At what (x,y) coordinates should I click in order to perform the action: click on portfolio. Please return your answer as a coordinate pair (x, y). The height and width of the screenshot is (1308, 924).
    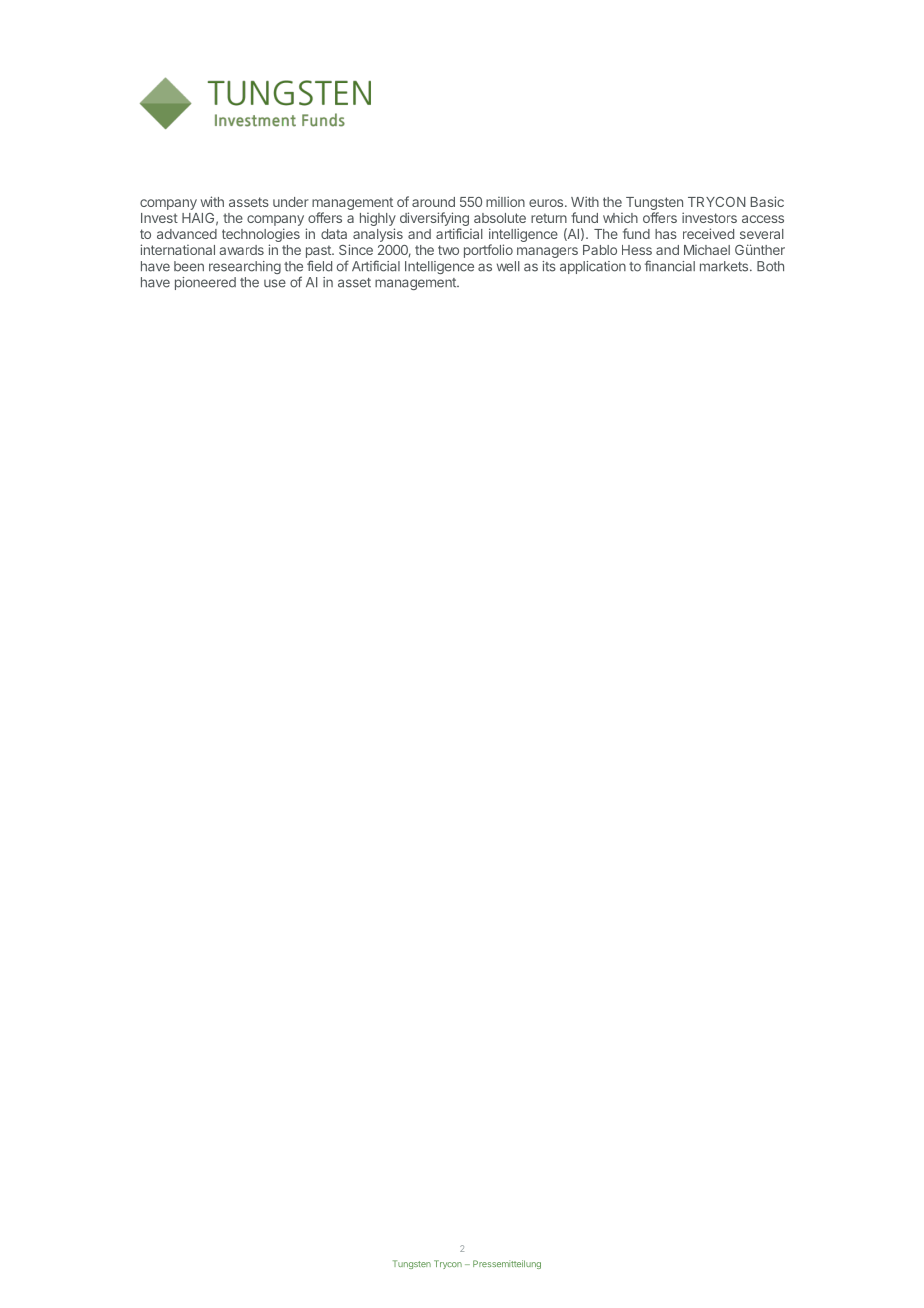
    Looking at the image, I should click on (488, 251).
